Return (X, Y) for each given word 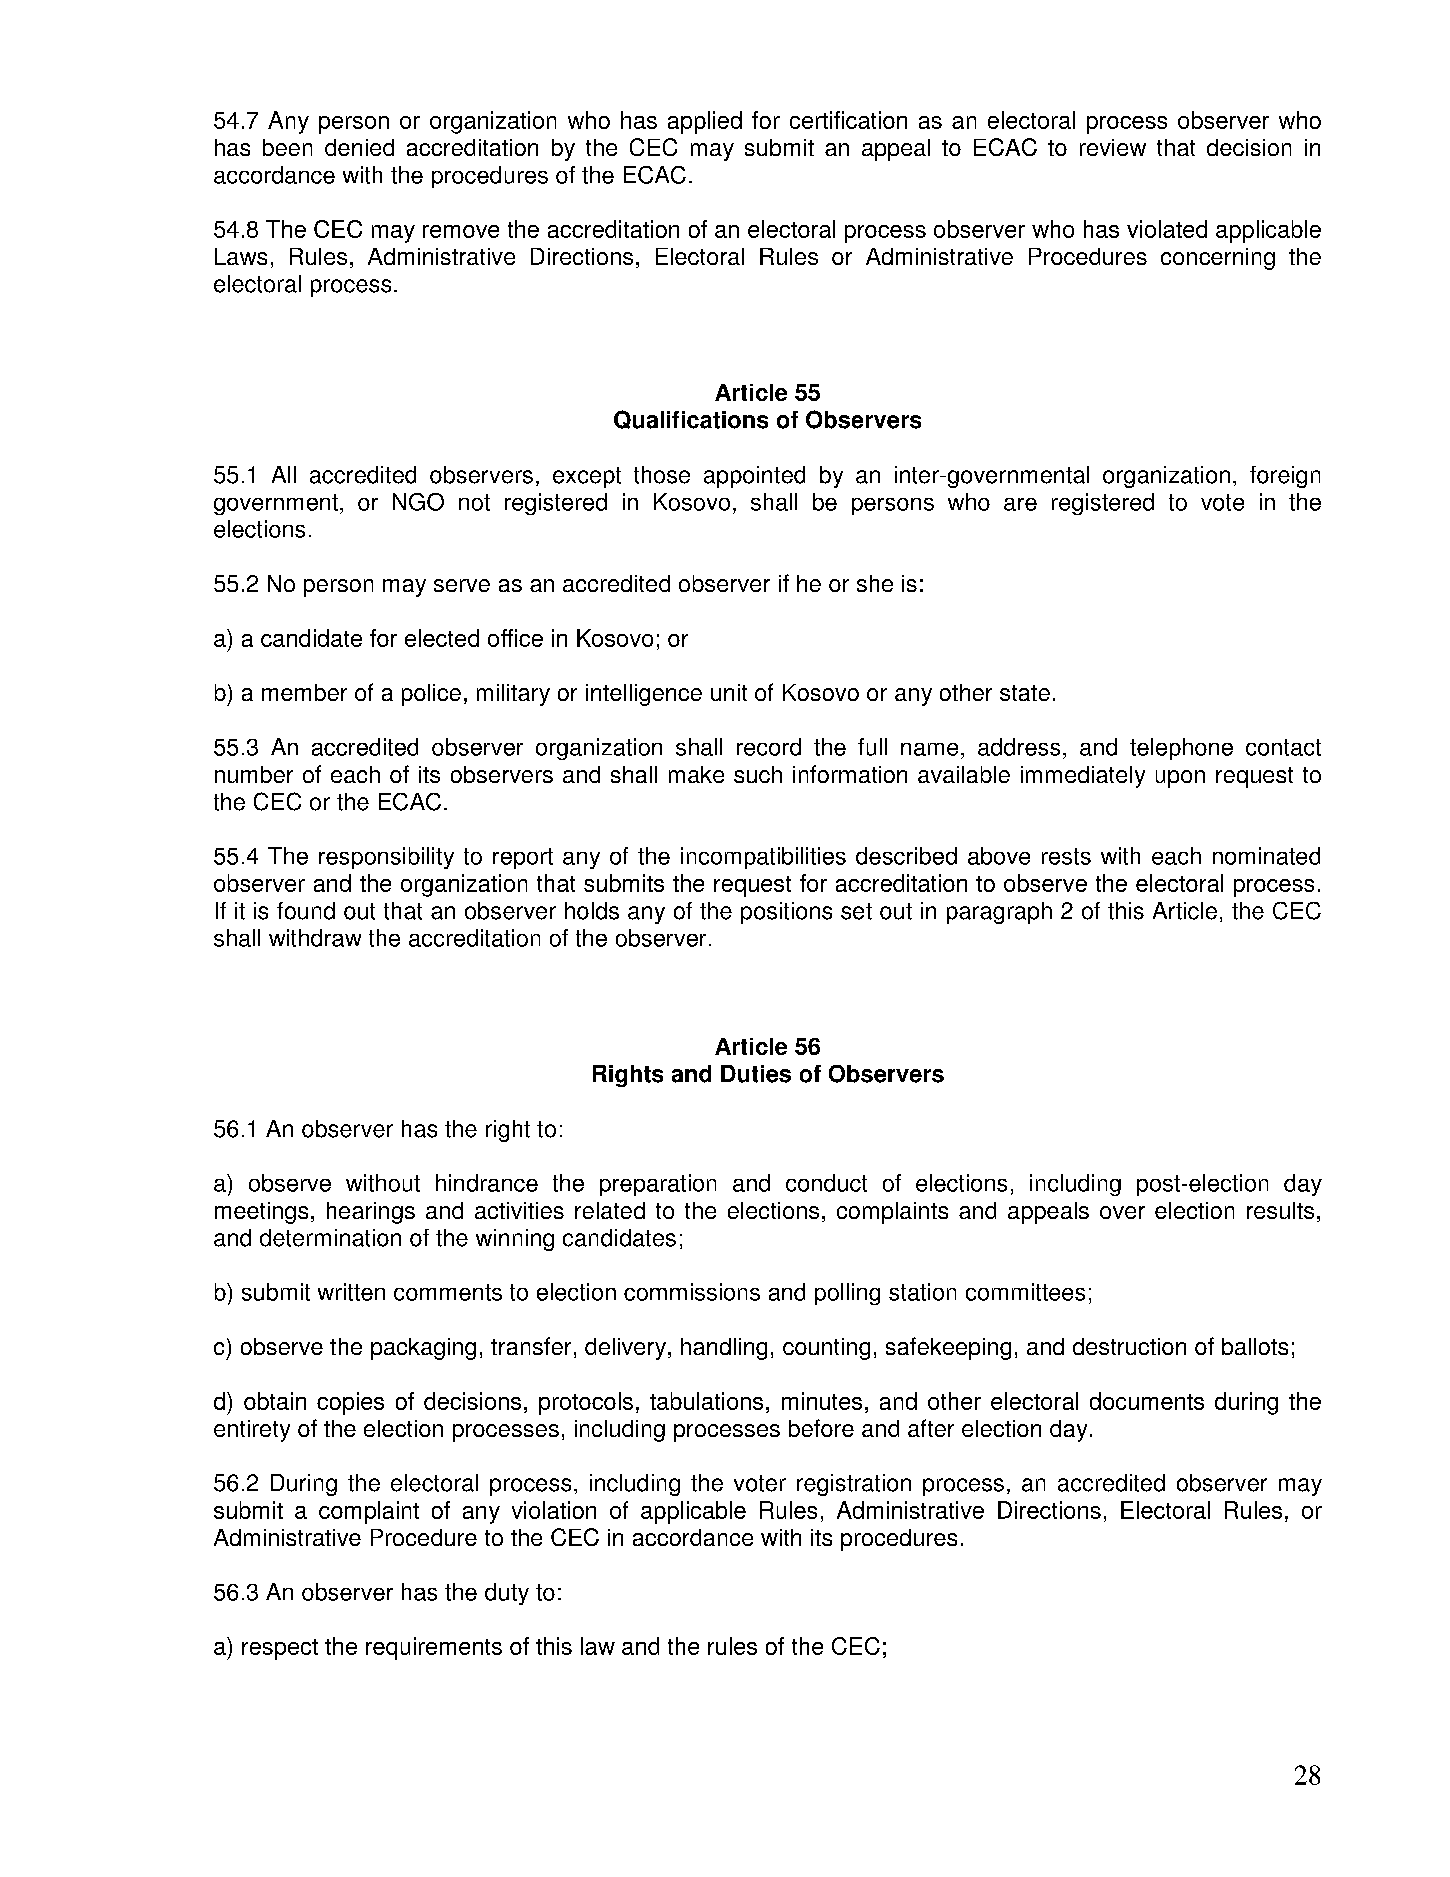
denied (359, 147)
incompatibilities (763, 858)
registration (854, 1485)
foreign (1285, 477)
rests (1066, 856)
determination (330, 1238)
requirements (434, 1648)
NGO (418, 502)
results (1280, 1210)
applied (705, 122)
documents (1147, 1401)
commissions (692, 1292)
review (1113, 147)
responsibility (386, 858)
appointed (754, 477)
